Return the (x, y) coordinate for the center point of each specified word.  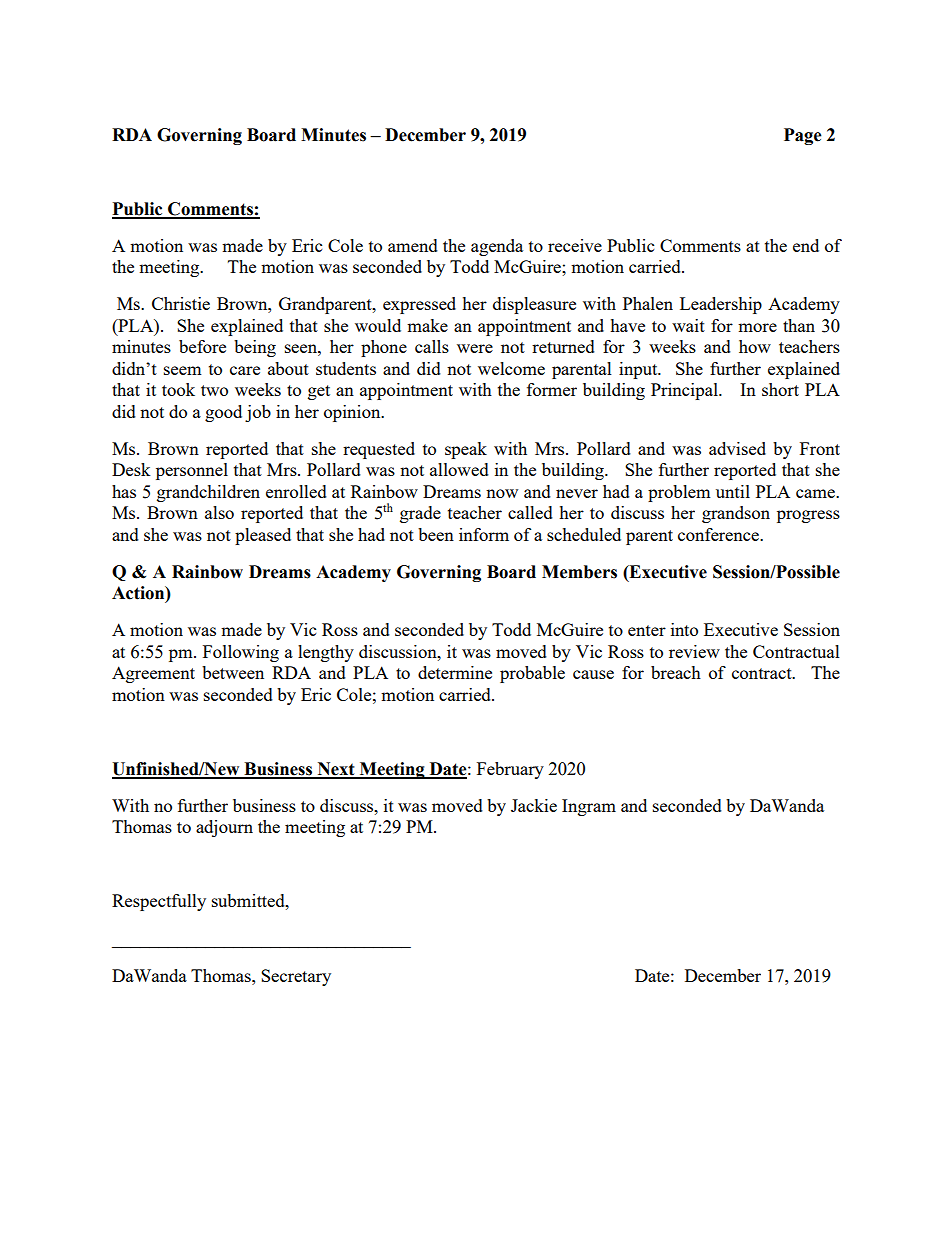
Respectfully (159, 902)
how (755, 346)
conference (719, 534)
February (510, 770)
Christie (181, 303)
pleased (263, 536)
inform (484, 534)
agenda (497, 247)
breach (676, 672)
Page (803, 136)
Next (336, 770)
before (202, 346)
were (475, 348)
